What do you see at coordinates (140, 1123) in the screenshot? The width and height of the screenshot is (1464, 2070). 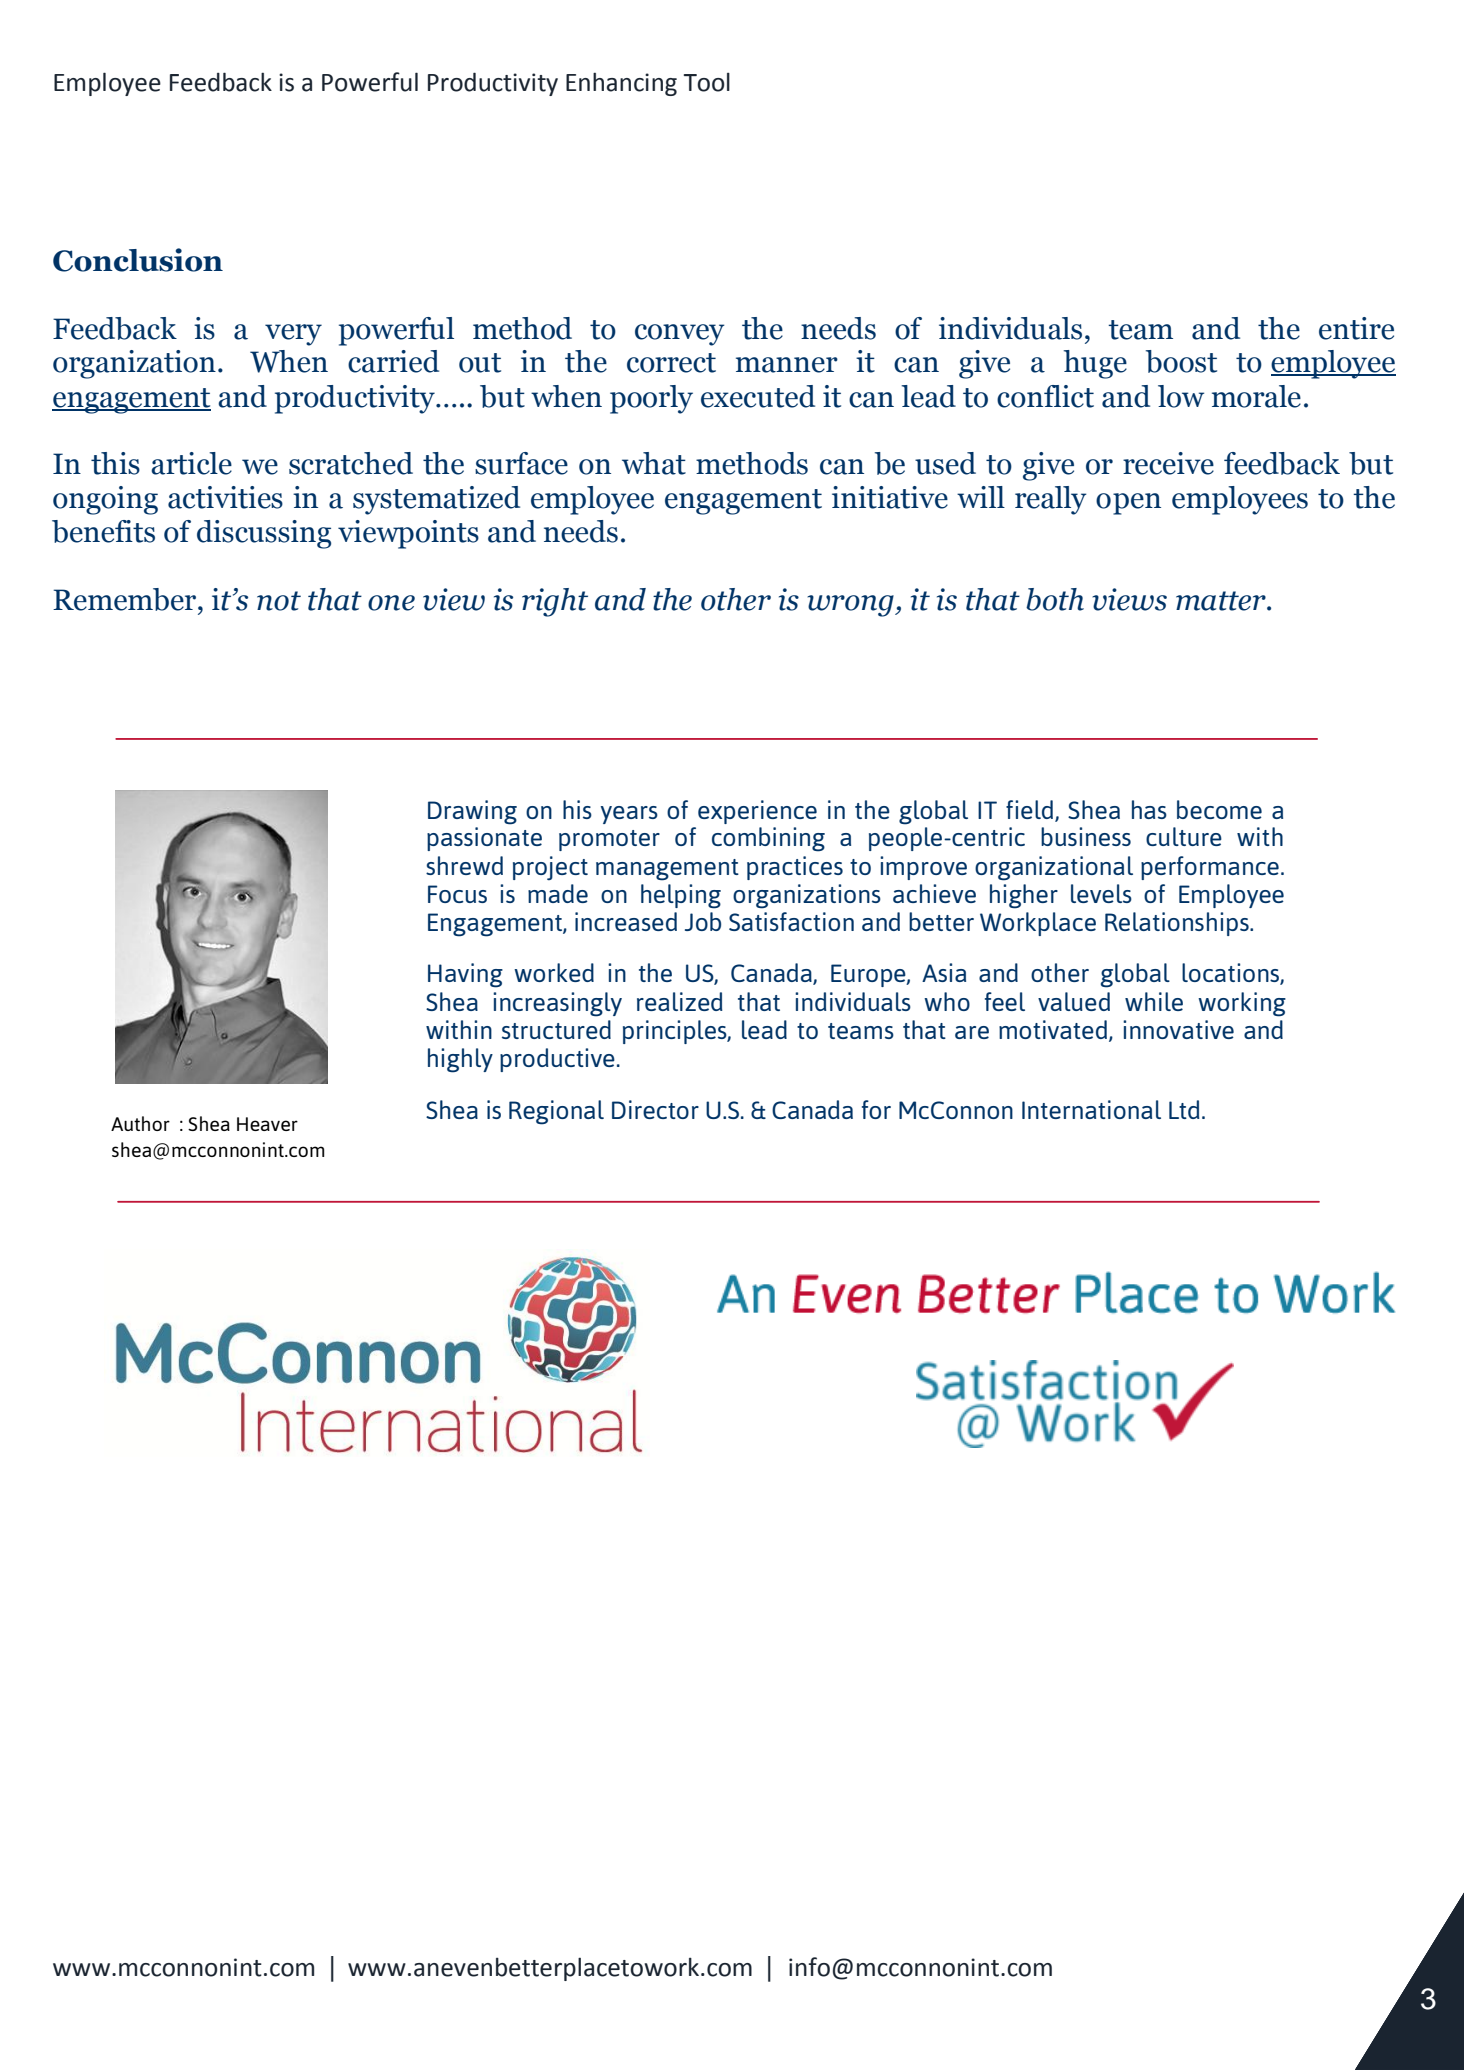 I see `Author` at bounding box center [140, 1123].
